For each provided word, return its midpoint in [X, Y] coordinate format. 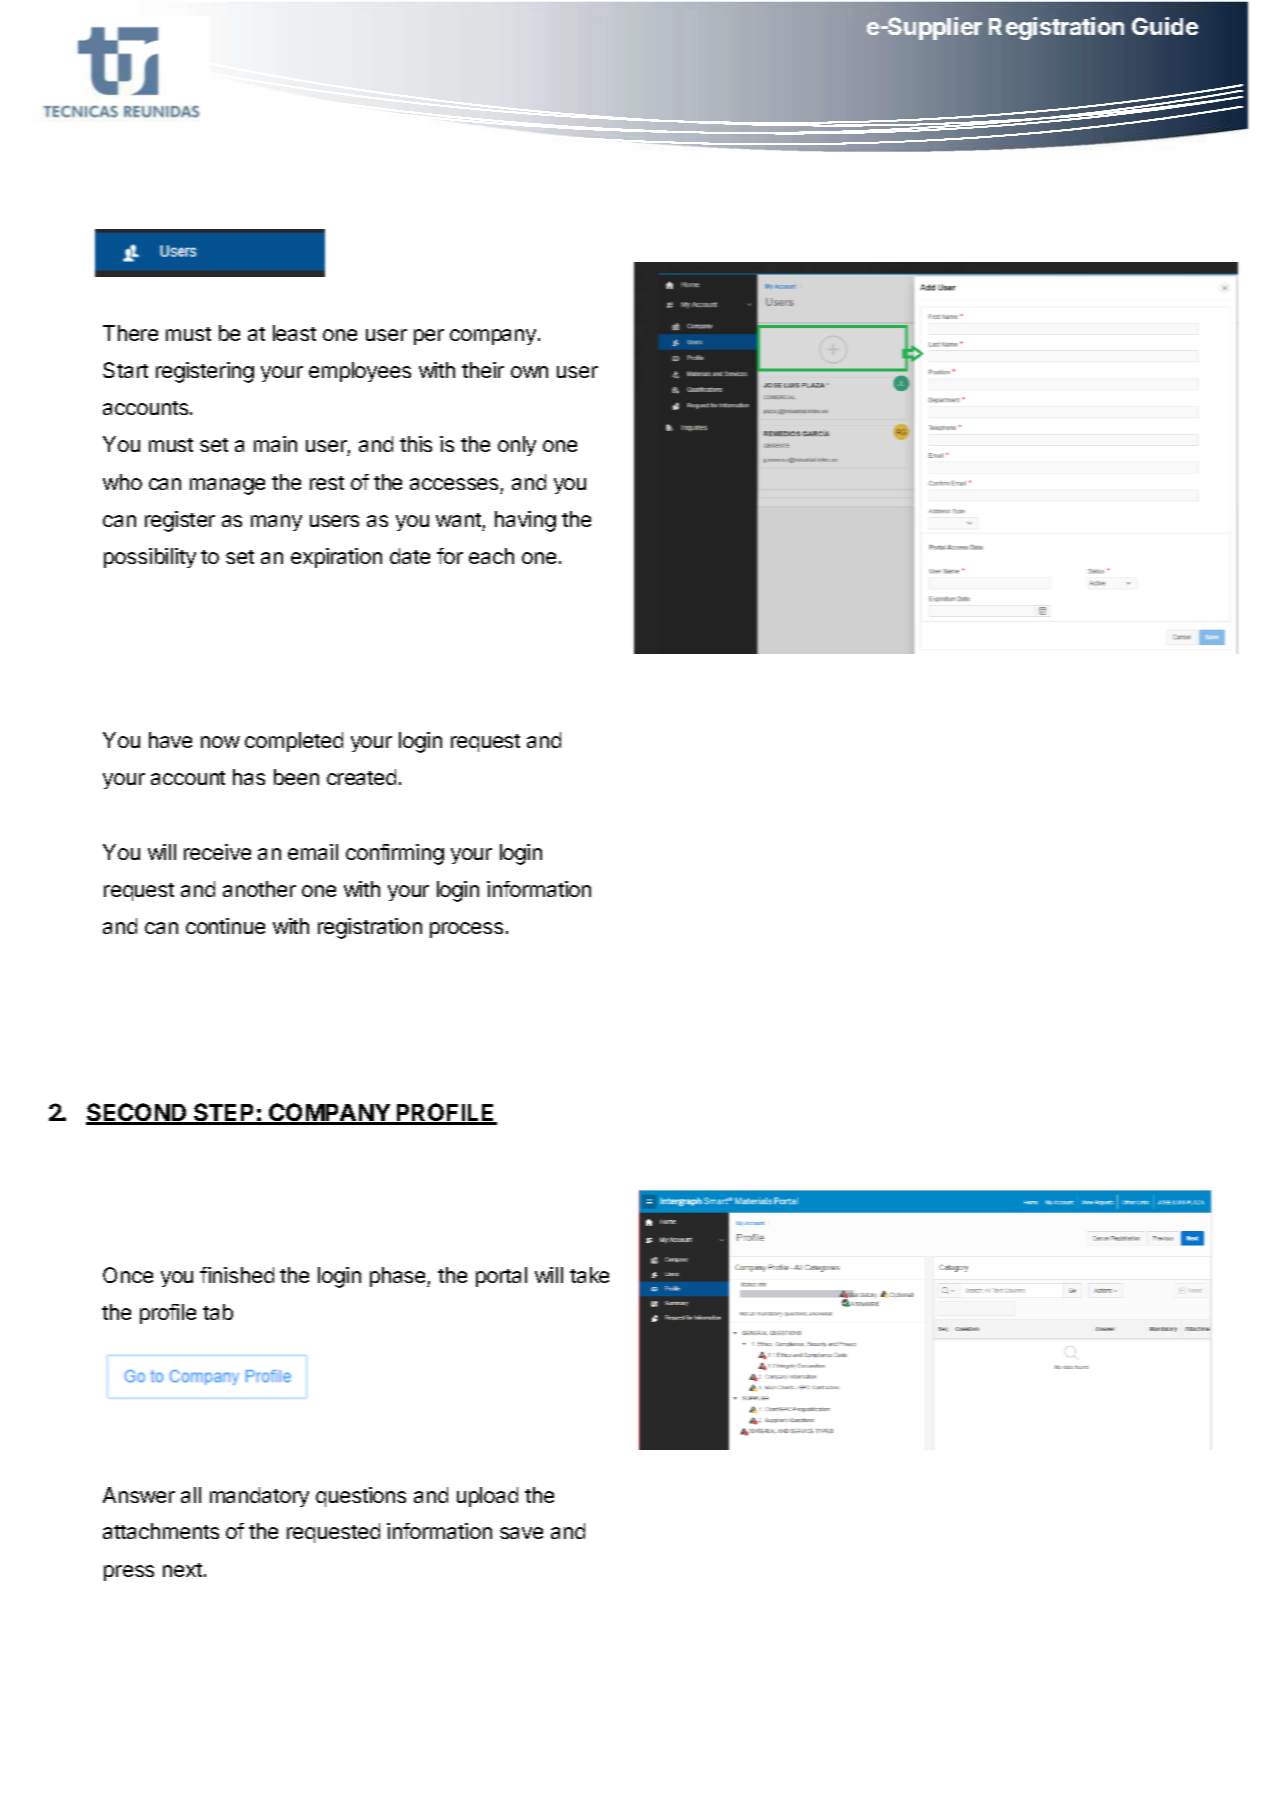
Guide [1165, 26]
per [429, 337]
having [525, 521]
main [275, 444]
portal [501, 1277]
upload [487, 1497]
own [529, 372]
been [296, 777]
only [517, 446]
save [521, 1533]
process [466, 930]
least [294, 333]
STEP [224, 1113]
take [589, 1275]
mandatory [259, 1497]
